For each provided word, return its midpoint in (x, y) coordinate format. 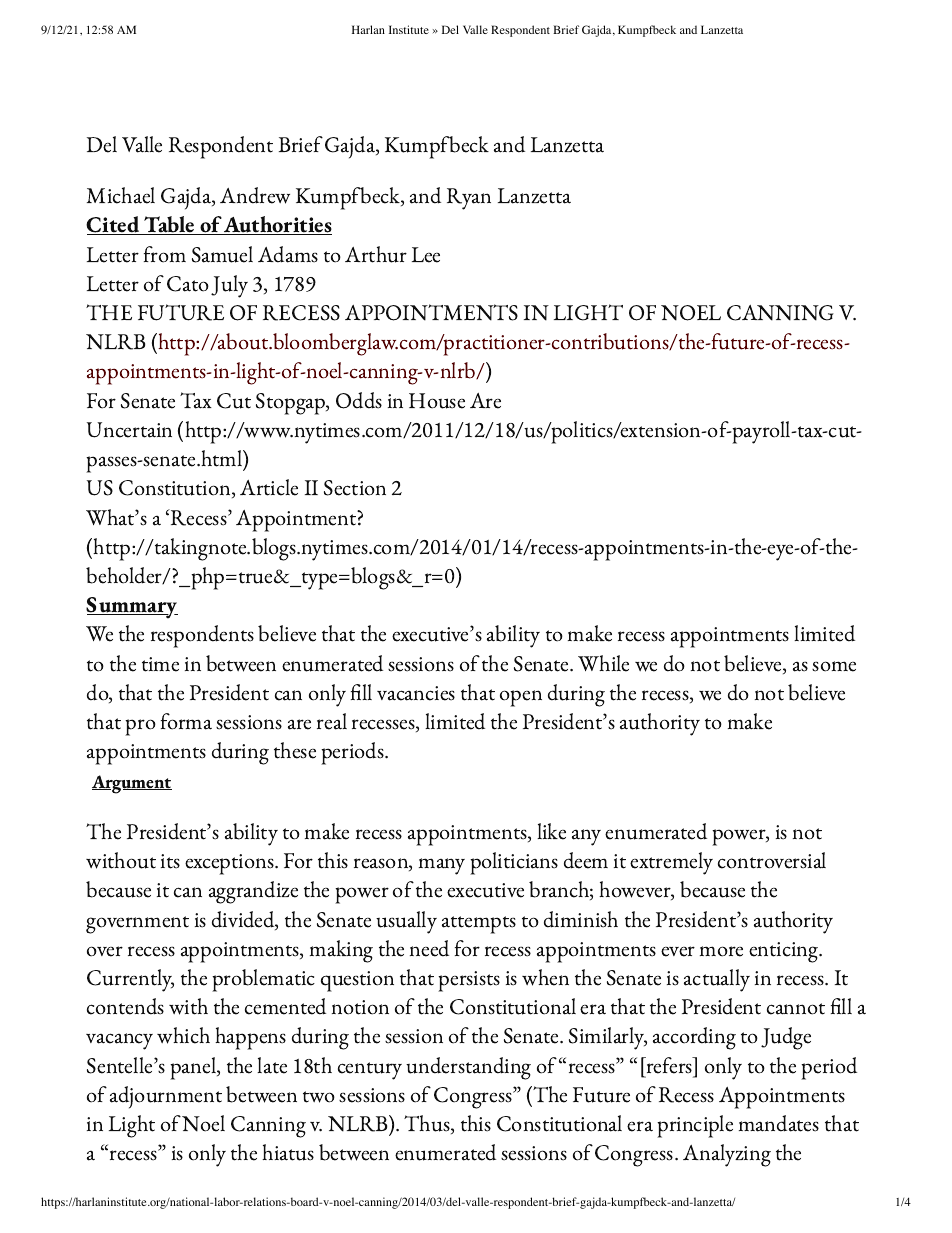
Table (170, 225)
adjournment (166, 1097)
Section (355, 488)
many (442, 866)
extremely (671, 863)
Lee (426, 255)
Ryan (469, 199)
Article (269, 487)
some (834, 666)
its (170, 861)
